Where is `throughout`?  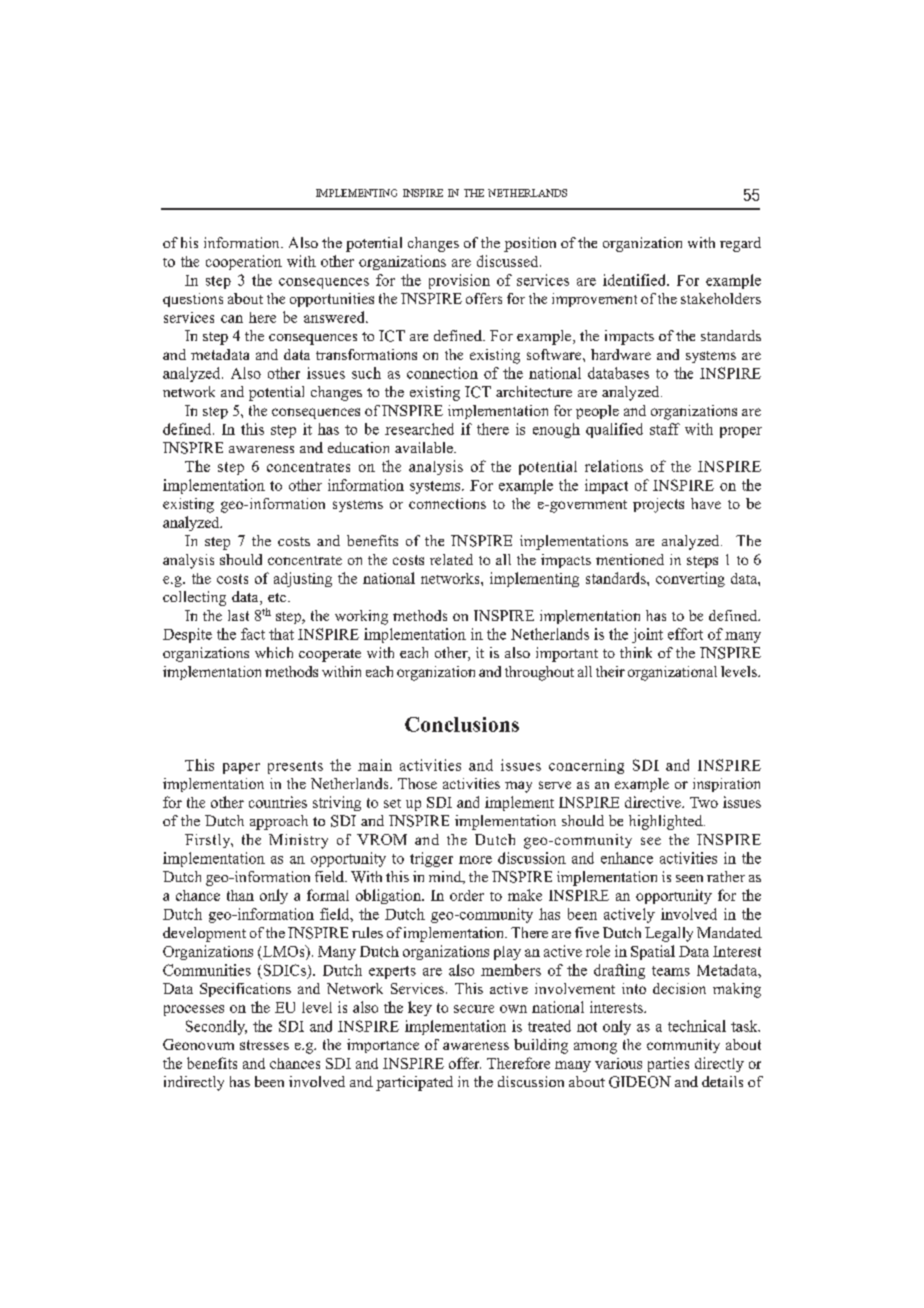 throughout is located at coordinates (539, 673).
